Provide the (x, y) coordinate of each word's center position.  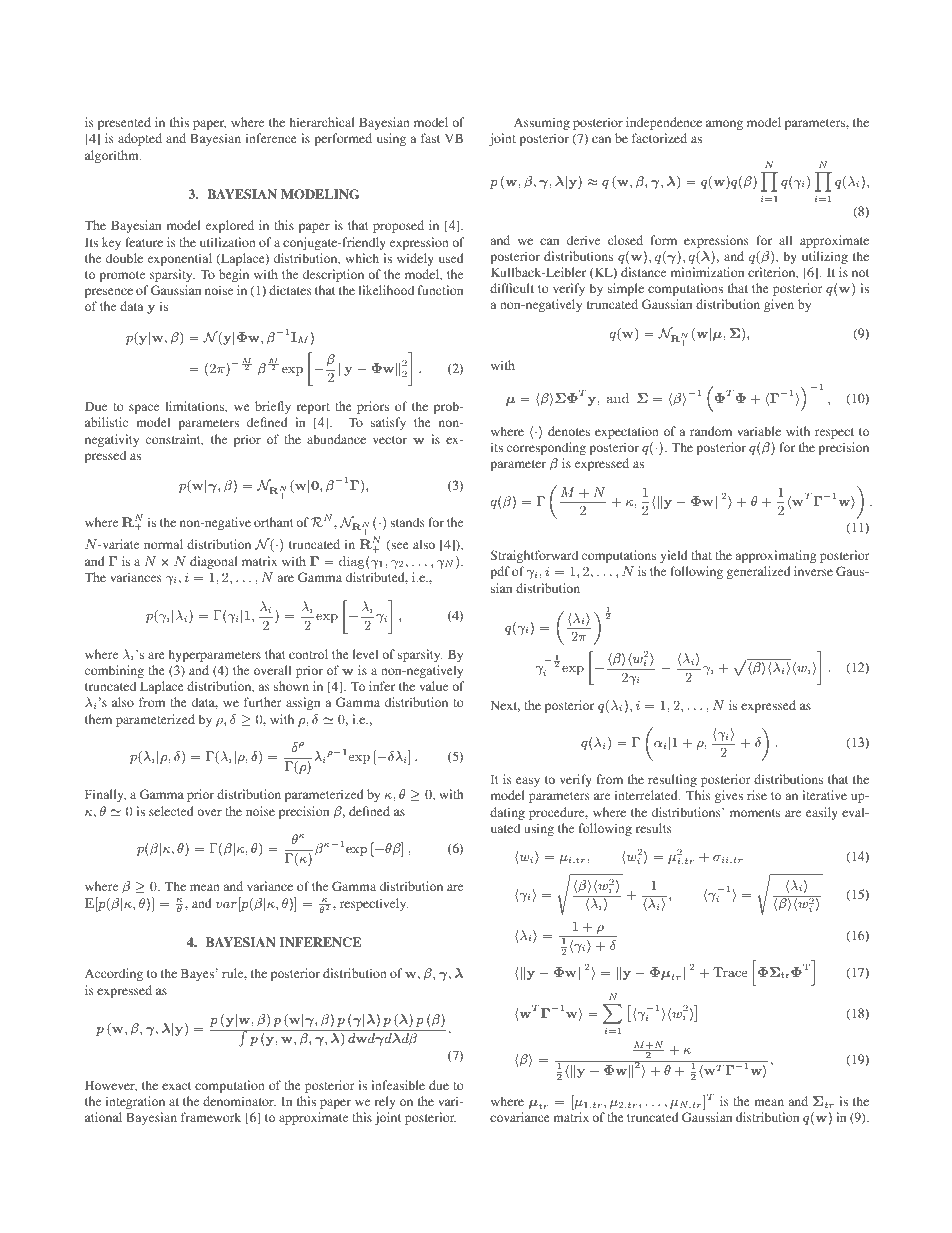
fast (430, 138)
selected (171, 811)
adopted (140, 139)
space (144, 409)
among (724, 125)
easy (528, 782)
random (711, 431)
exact (176, 1086)
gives (729, 796)
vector (390, 440)
